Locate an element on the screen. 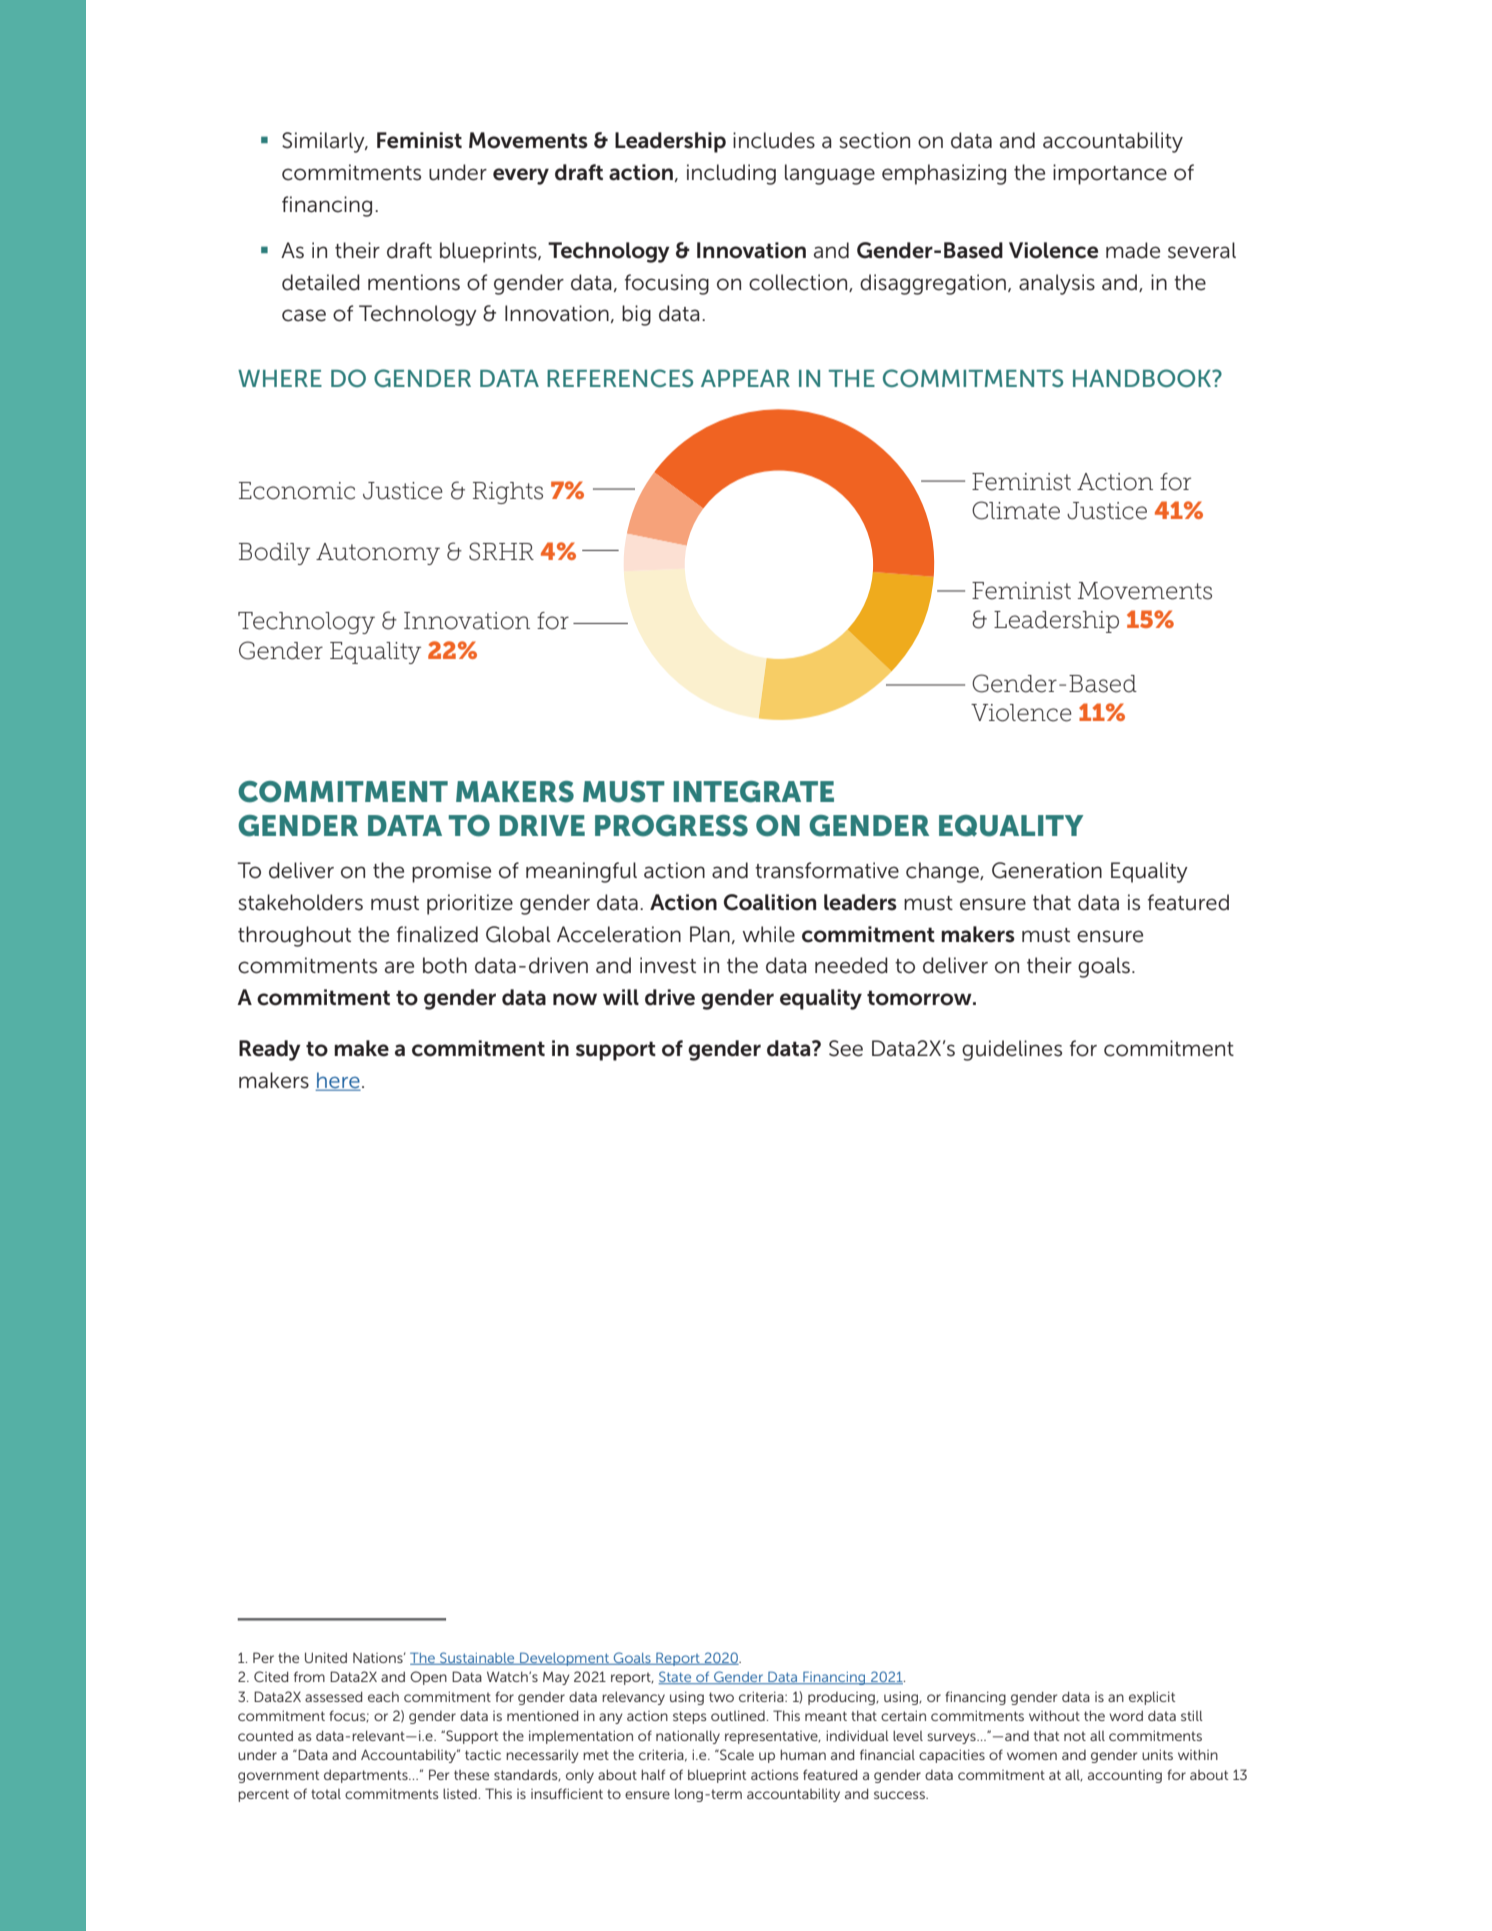 The height and width of the screenshot is (1931, 1492). See is located at coordinates (846, 1048).
